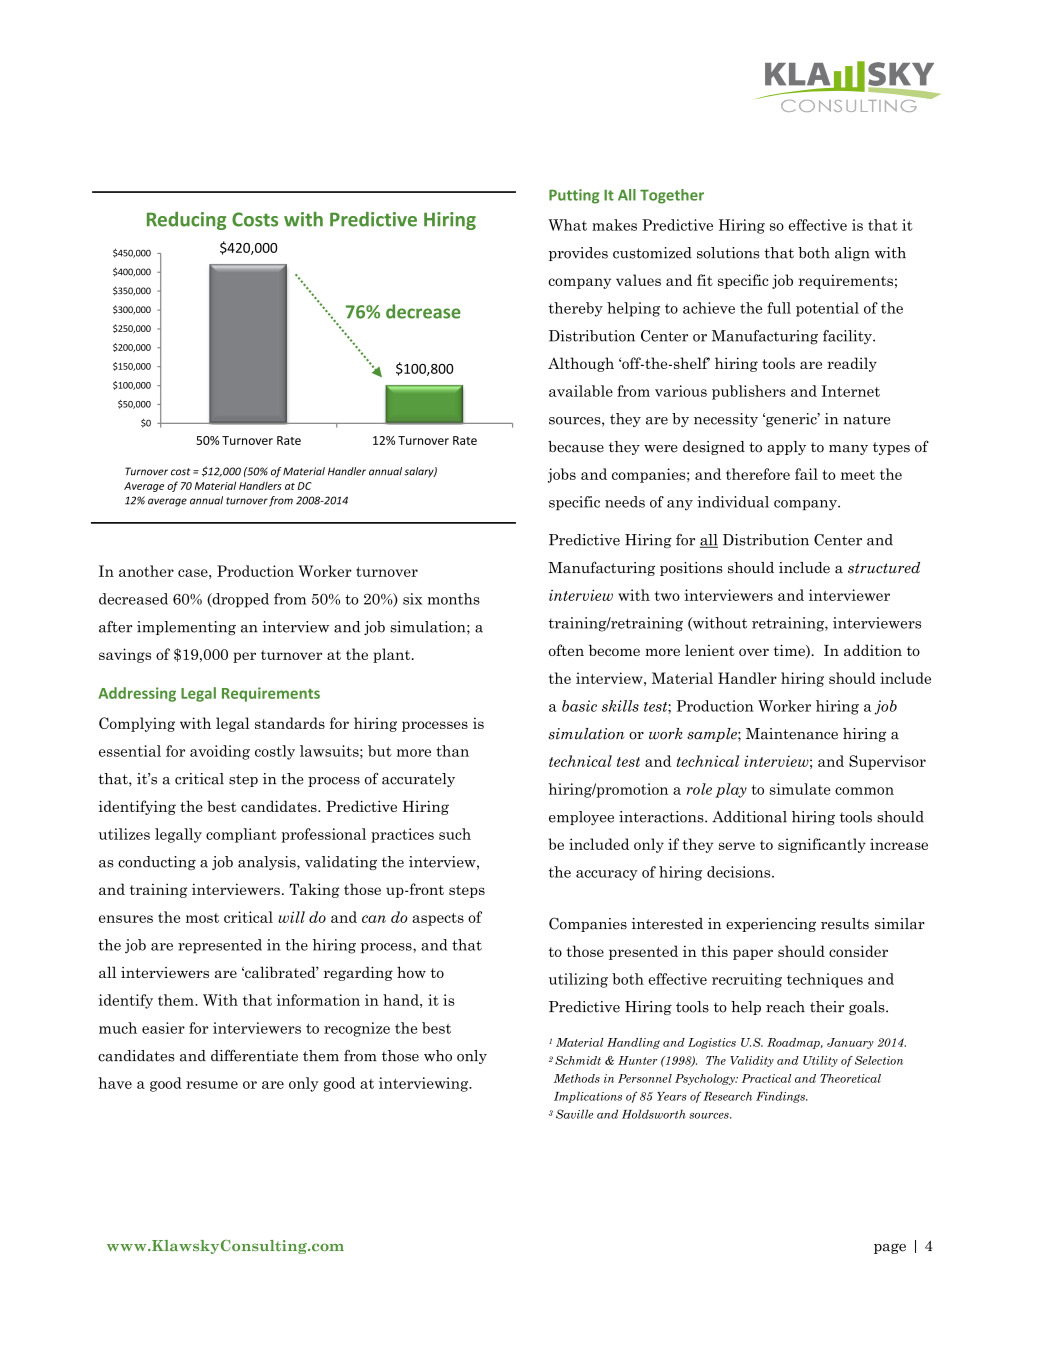 The height and width of the image is (1351, 1044). I want to click on What, so click(567, 225).
